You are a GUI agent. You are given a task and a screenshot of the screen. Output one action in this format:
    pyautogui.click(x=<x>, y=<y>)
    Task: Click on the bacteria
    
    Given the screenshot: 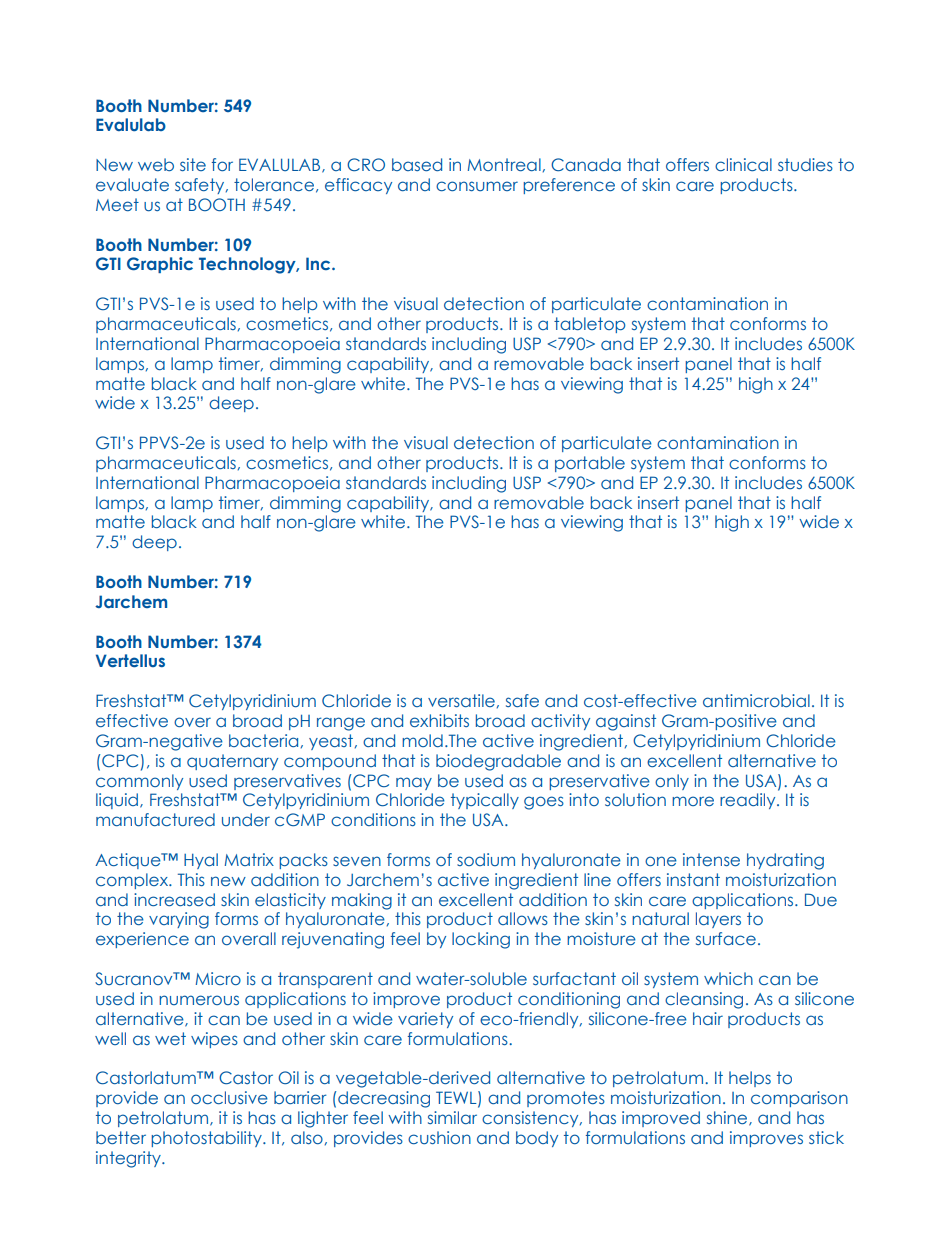 What is the action you would take?
    pyautogui.click(x=263, y=740)
